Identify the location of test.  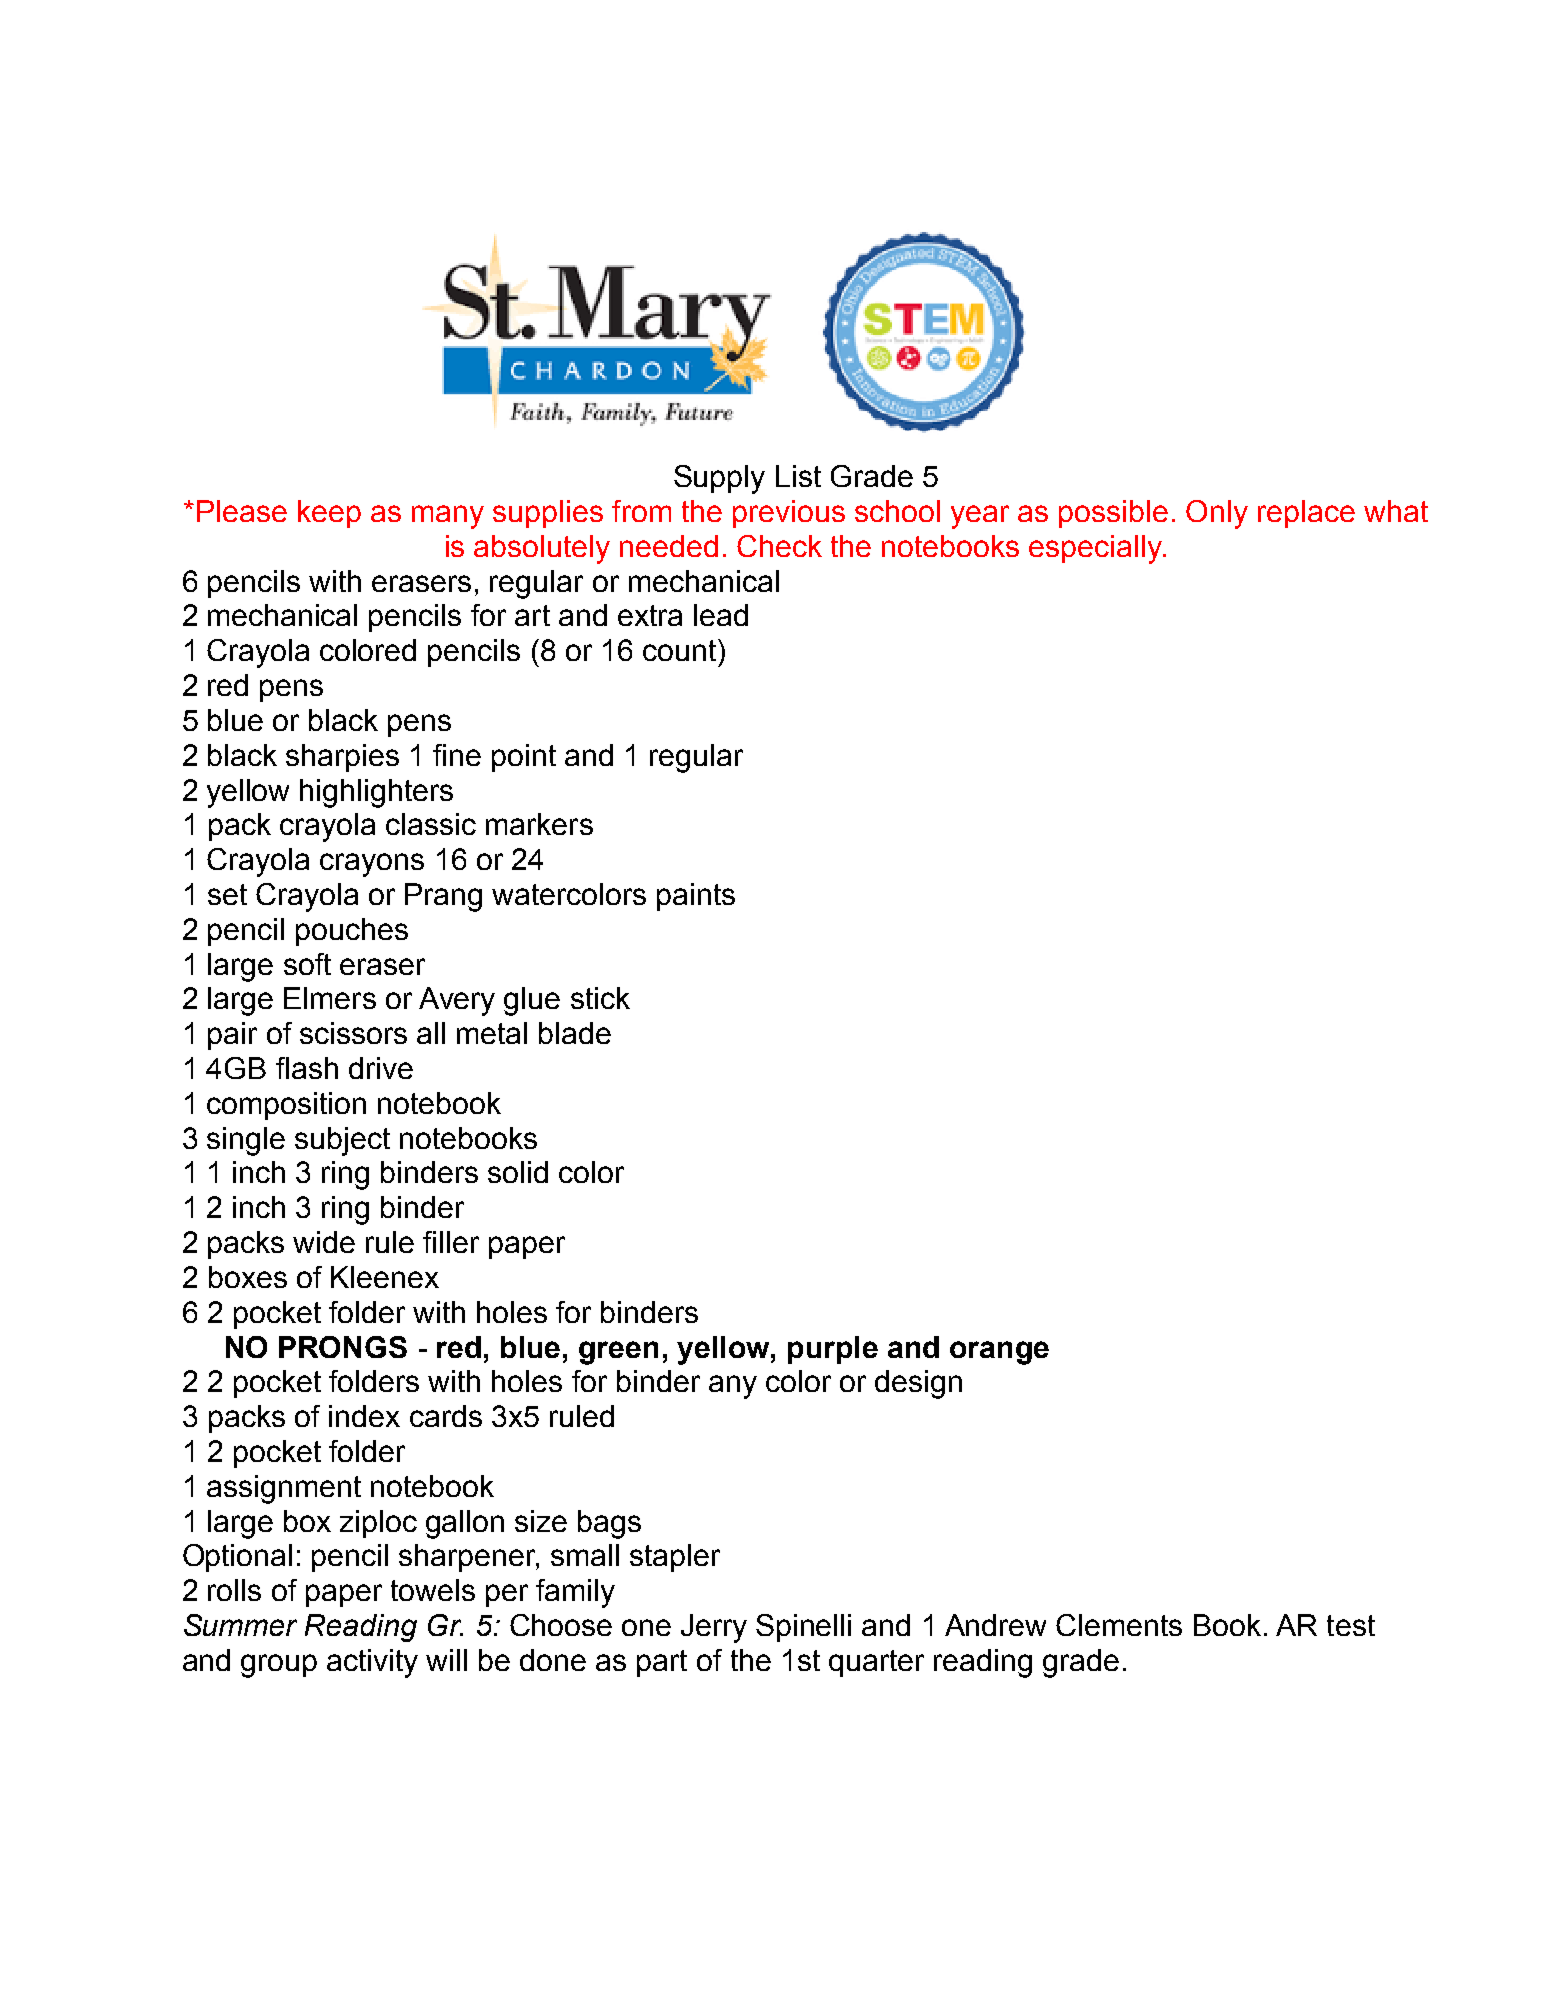
(1351, 1625).
